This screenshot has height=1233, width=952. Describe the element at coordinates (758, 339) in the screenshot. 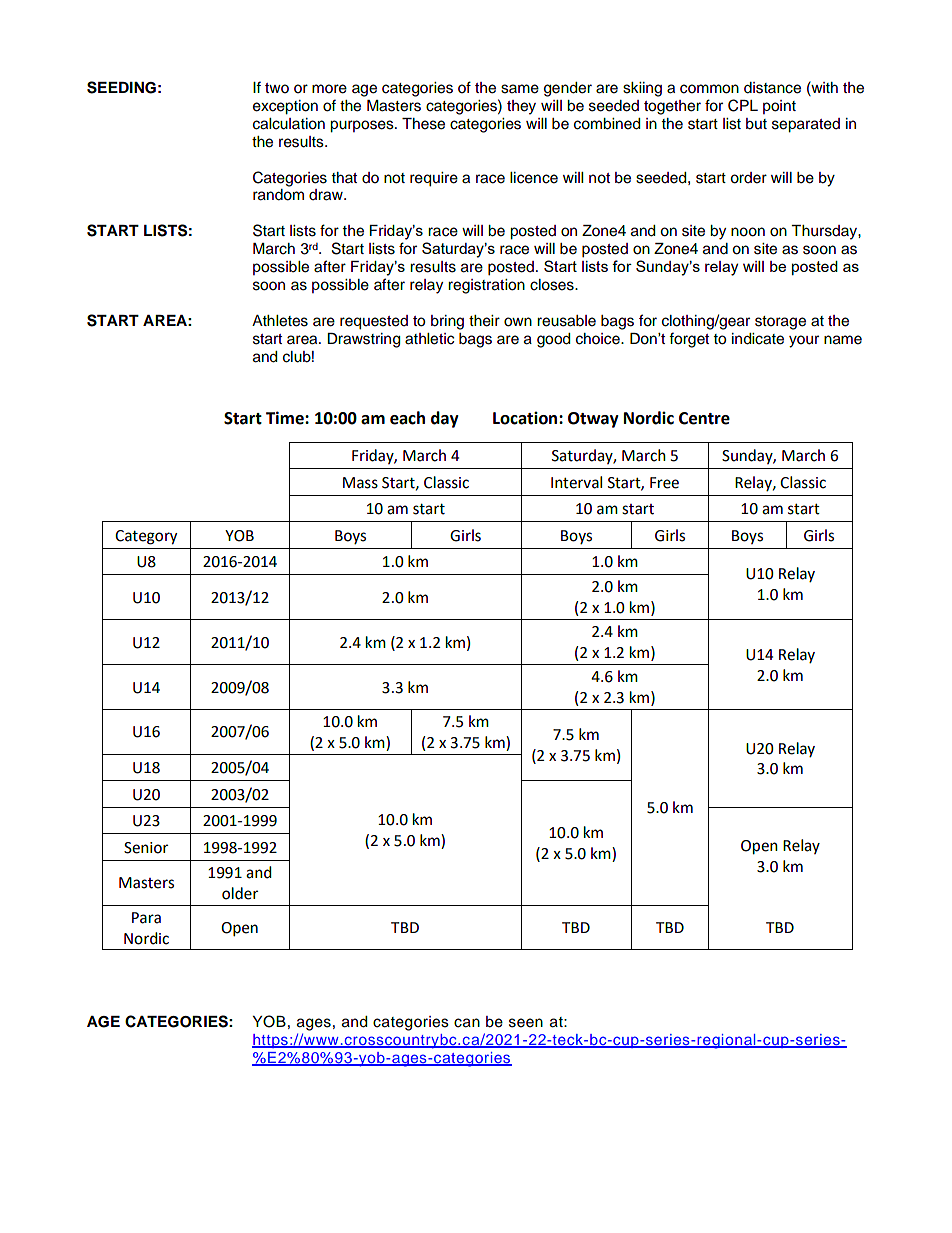

I see `indicate` at that location.
